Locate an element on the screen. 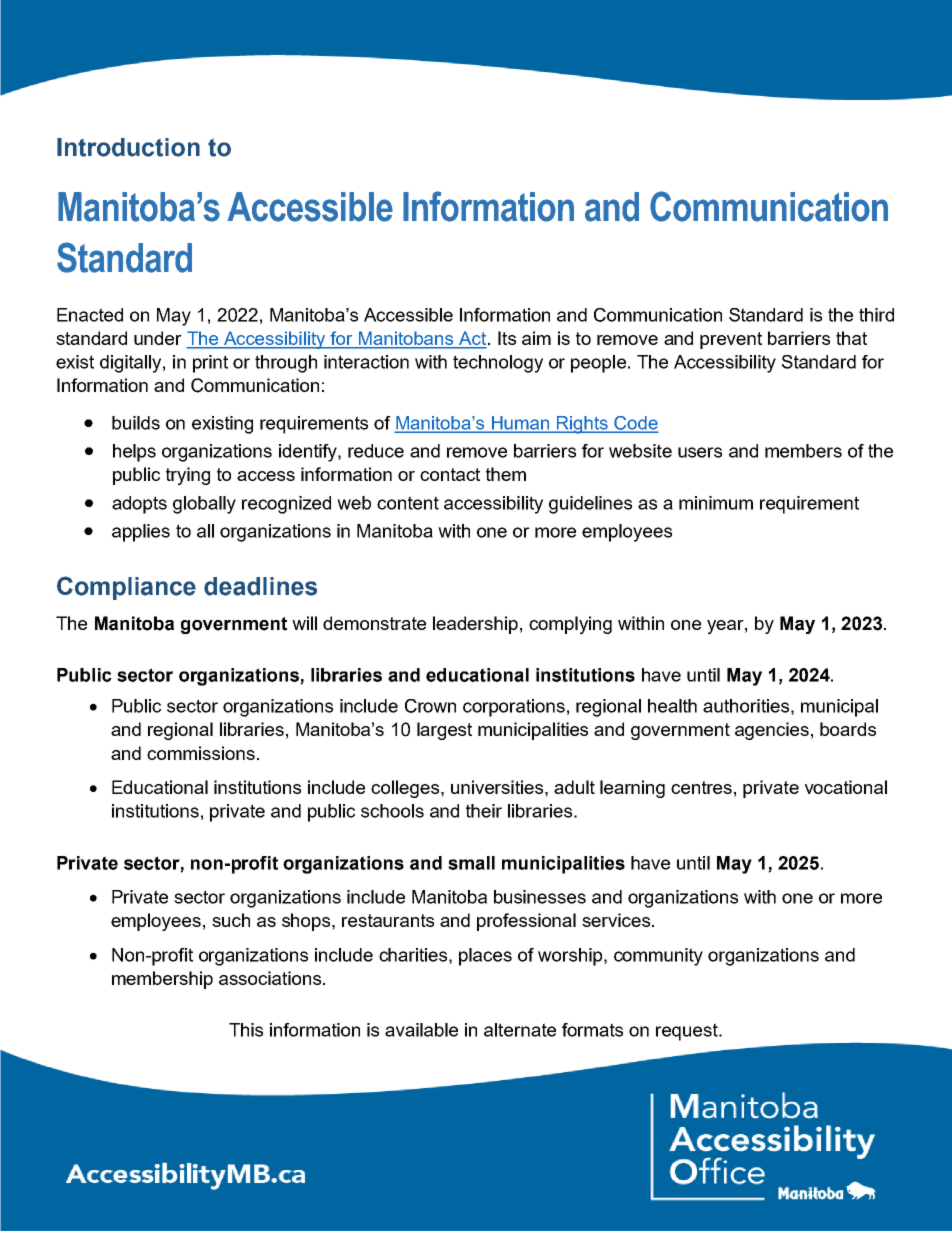 This screenshot has width=952, height=1233. Introduction is located at coordinates (128, 147).
